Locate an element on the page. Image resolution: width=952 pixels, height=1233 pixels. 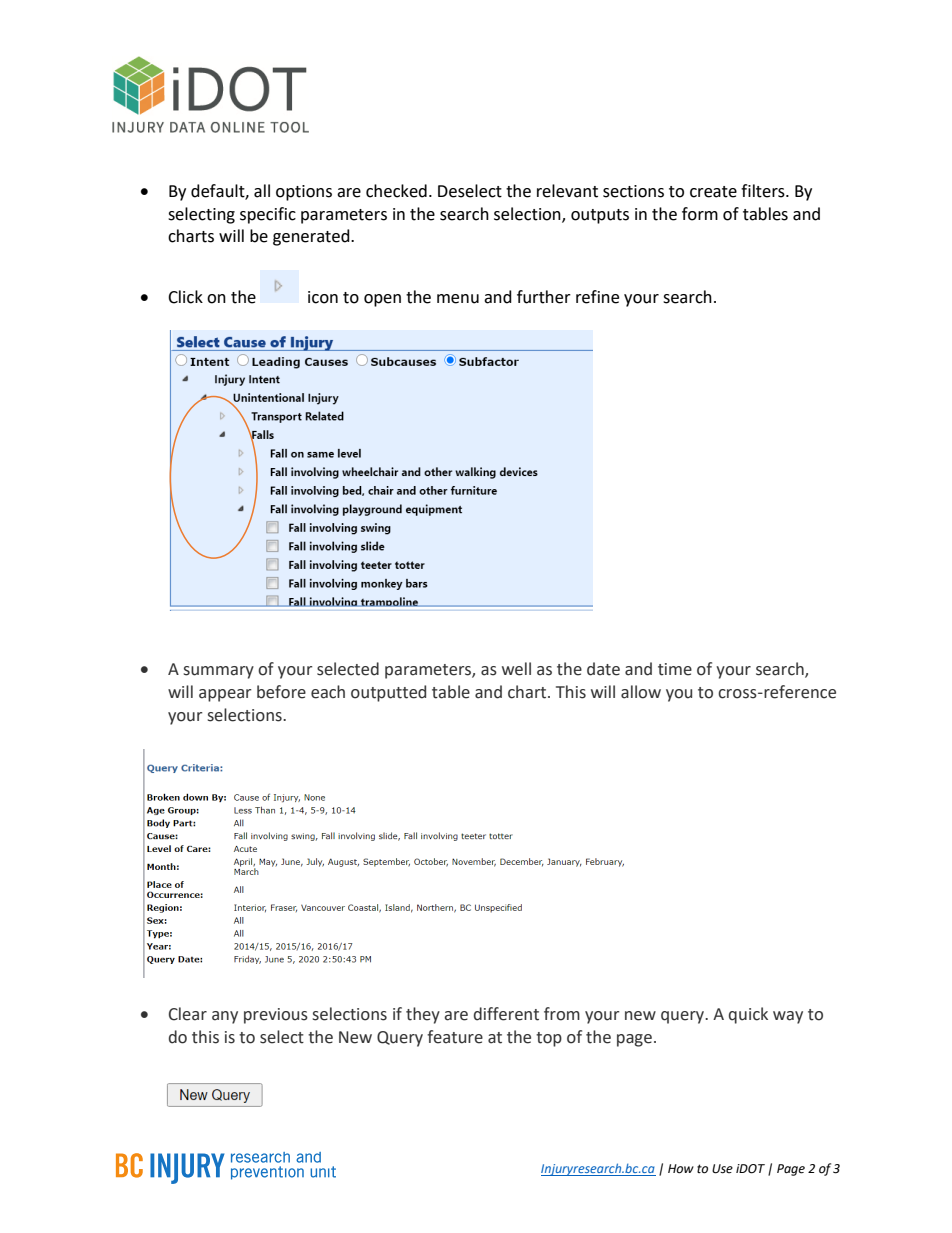
previous is located at coordinates (276, 1016).
